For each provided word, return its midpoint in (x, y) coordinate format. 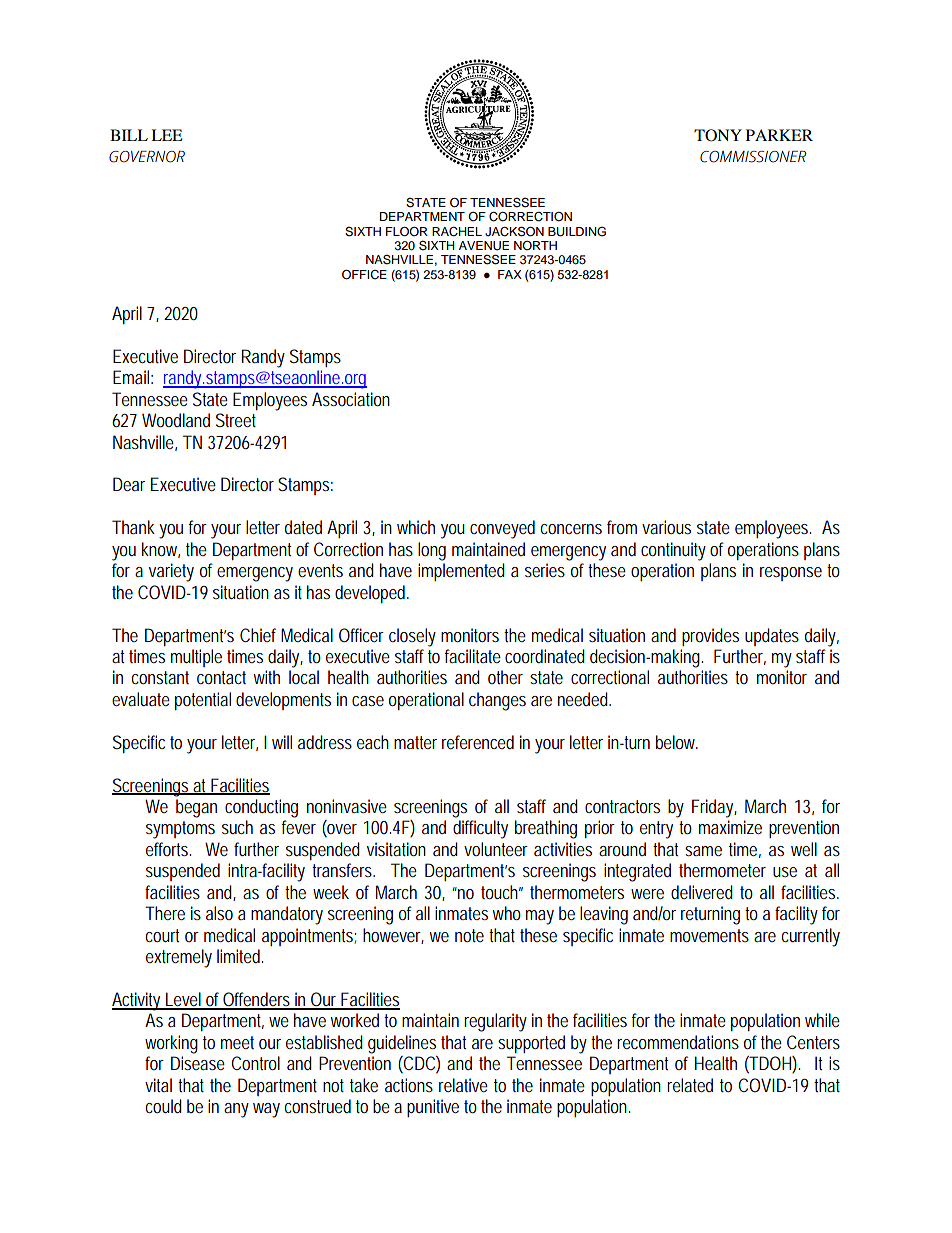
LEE (167, 135)
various (666, 527)
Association (351, 399)
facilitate (473, 656)
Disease (198, 1063)
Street (236, 420)
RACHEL (457, 232)
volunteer (496, 849)
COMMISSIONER (753, 157)
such (237, 827)
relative (463, 1085)
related (690, 1085)
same (703, 851)
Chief (258, 635)
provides (710, 637)
